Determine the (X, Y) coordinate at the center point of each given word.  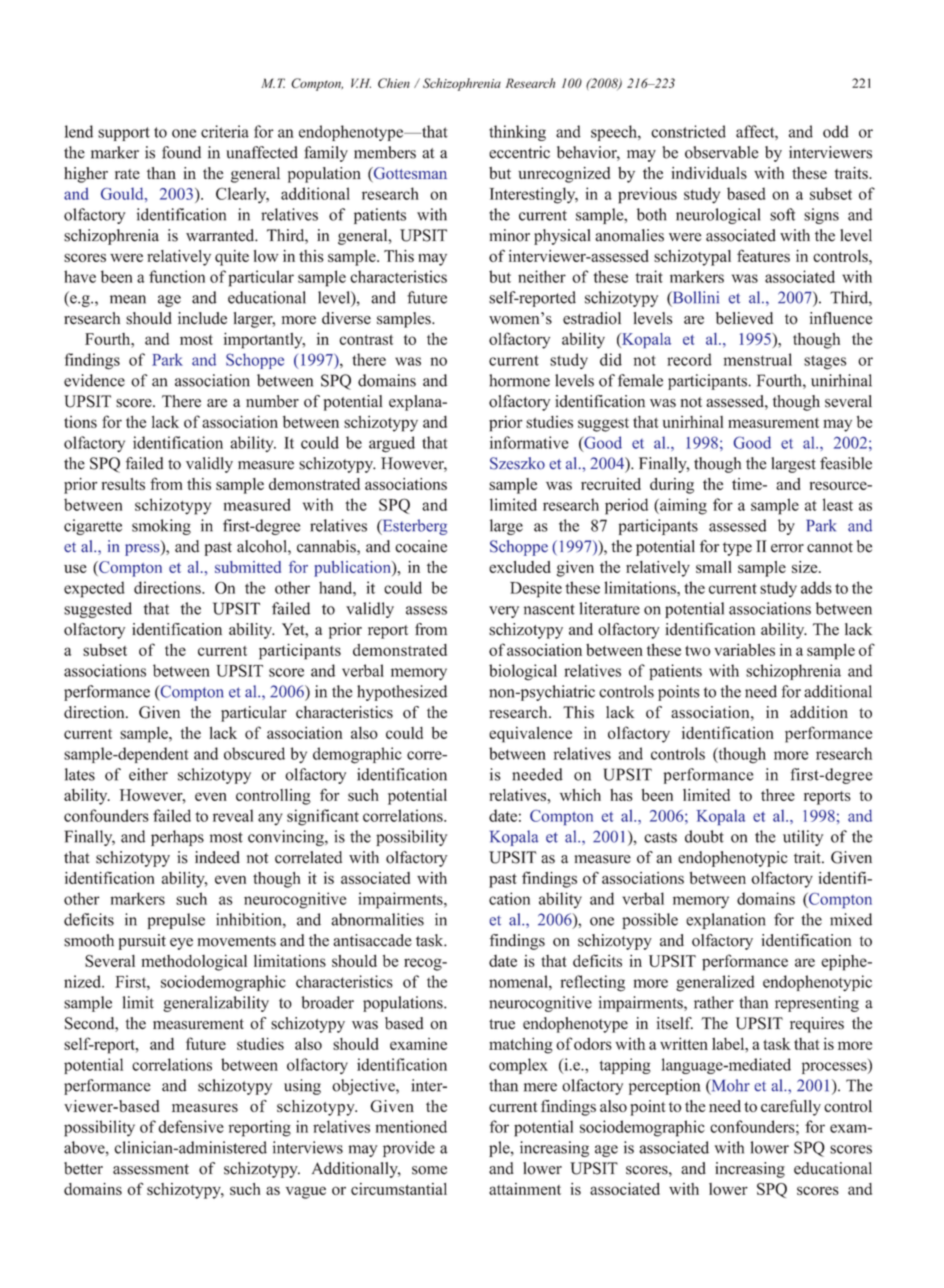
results (123, 484)
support (124, 134)
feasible (846, 463)
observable (721, 152)
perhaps (177, 838)
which (580, 795)
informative (529, 442)
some (429, 1170)
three (778, 795)
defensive (191, 1126)
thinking (517, 133)
